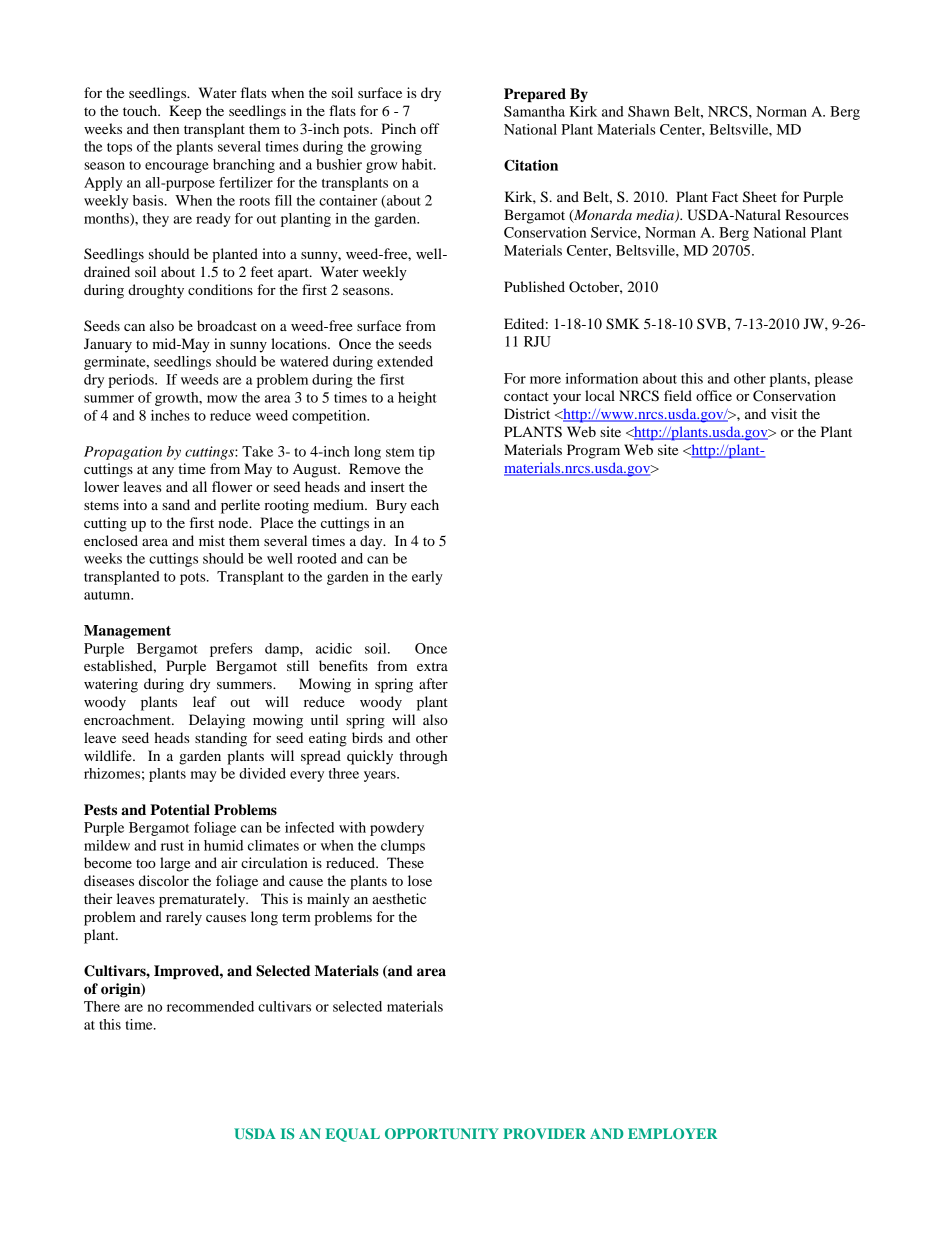 This screenshot has height=1233, width=952. I want to click on recommended, so click(210, 1006).
